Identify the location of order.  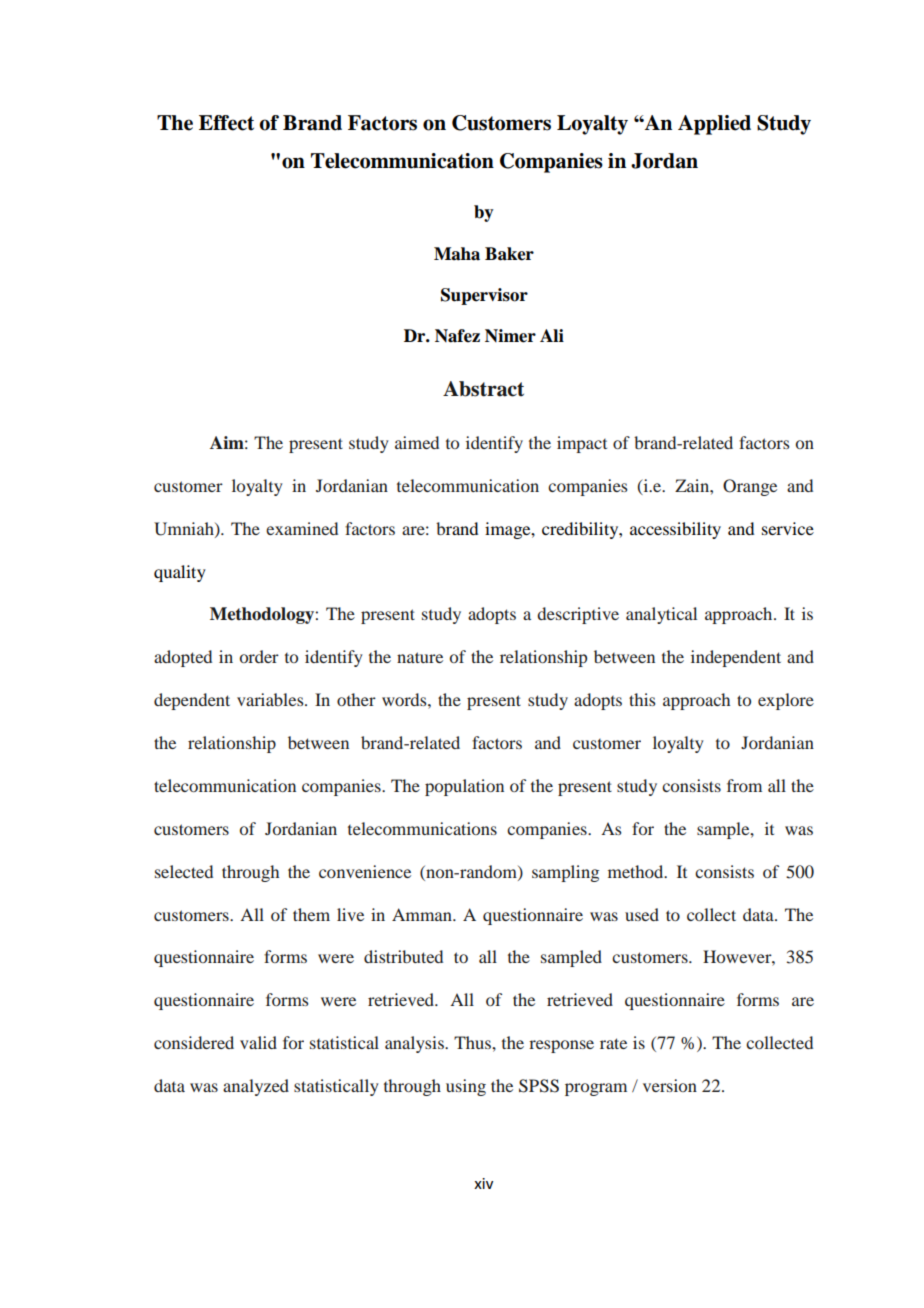
(259, 656).
